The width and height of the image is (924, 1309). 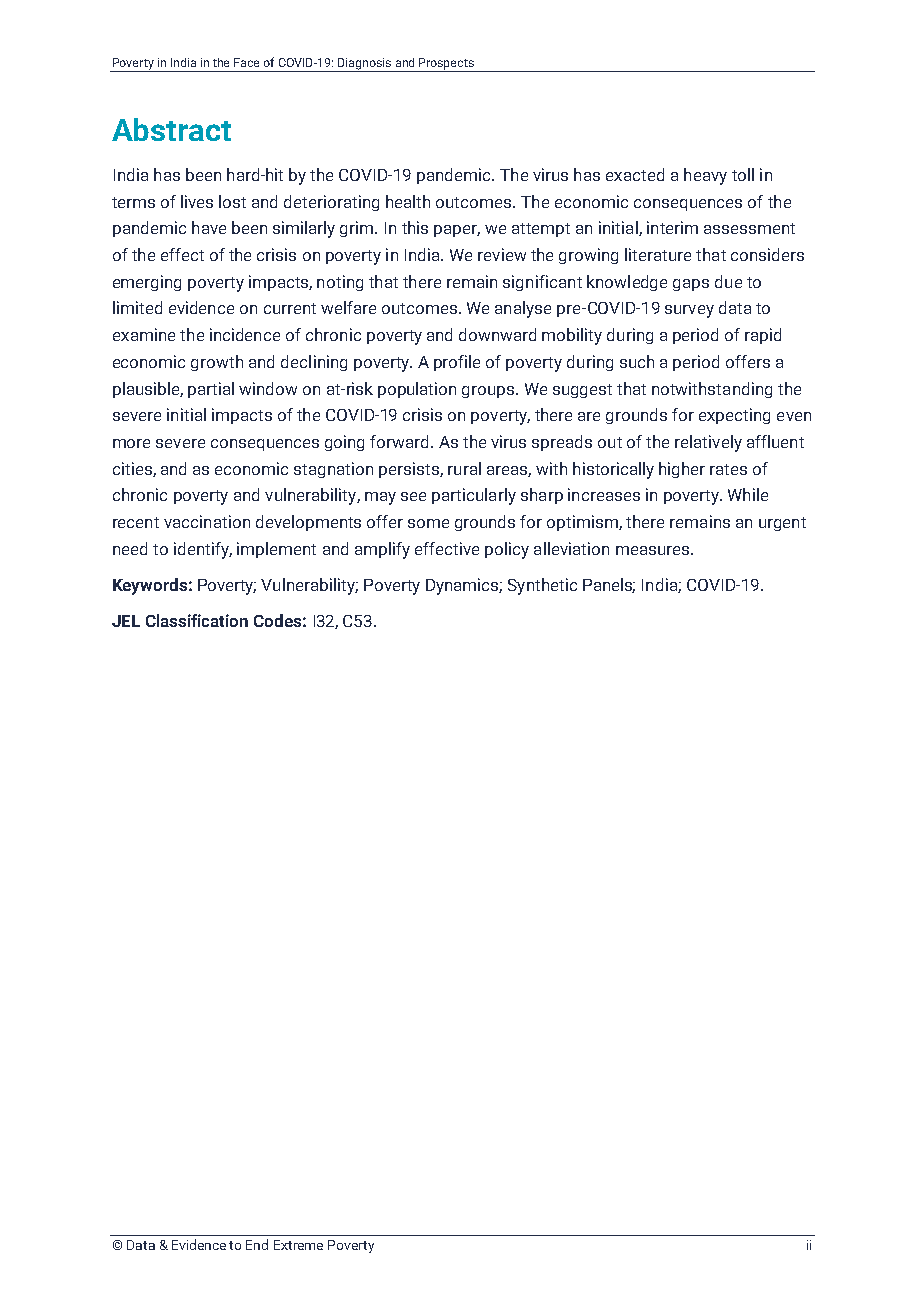 I want to click on rates, so click(x=728, y=469).
